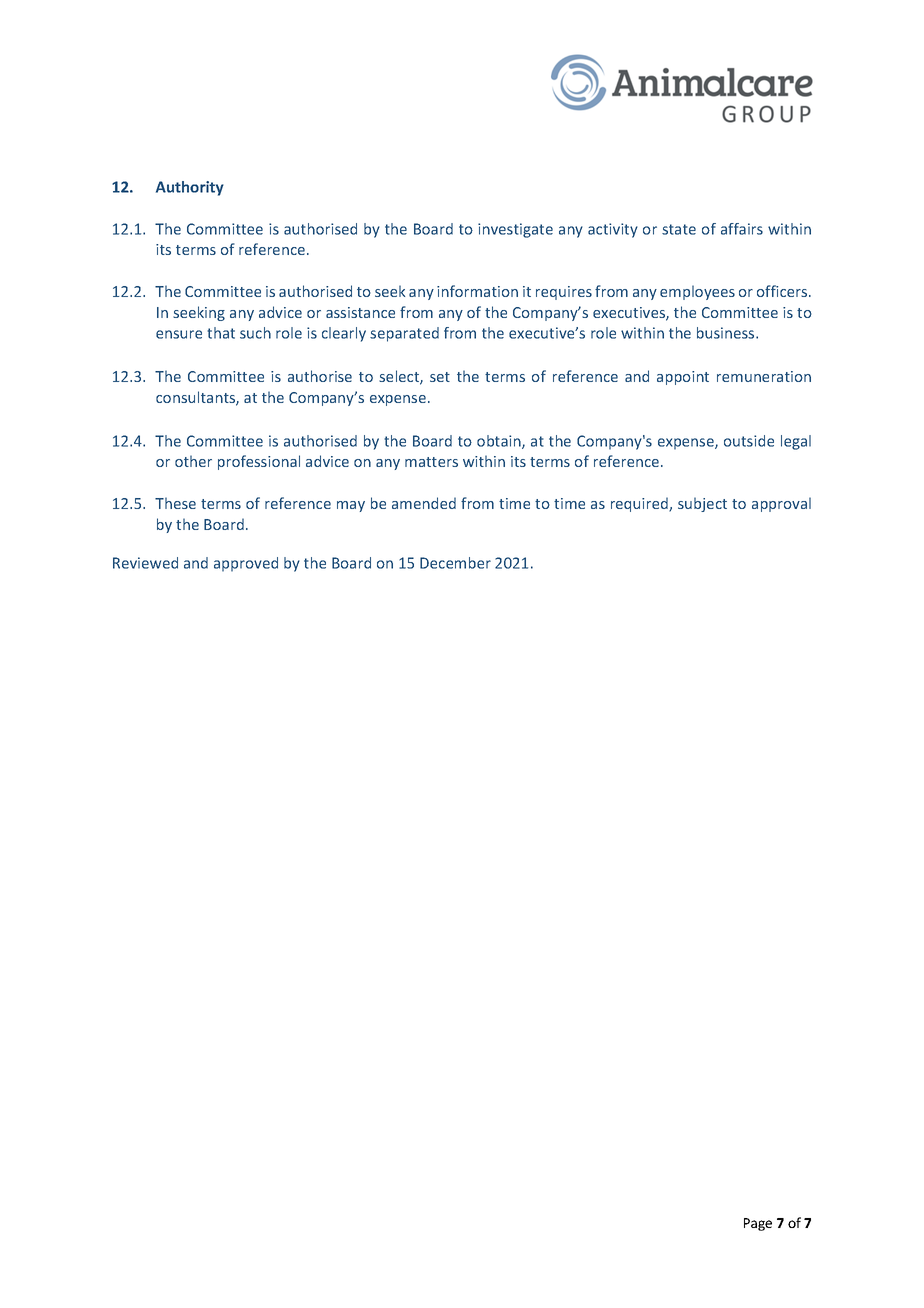 Image resolution: width=924 pixels, height=1308 pixels. What do you see at coordinates (742, 229) in the screenshot?
I see `affairs` at bounding box center [742, 229].
